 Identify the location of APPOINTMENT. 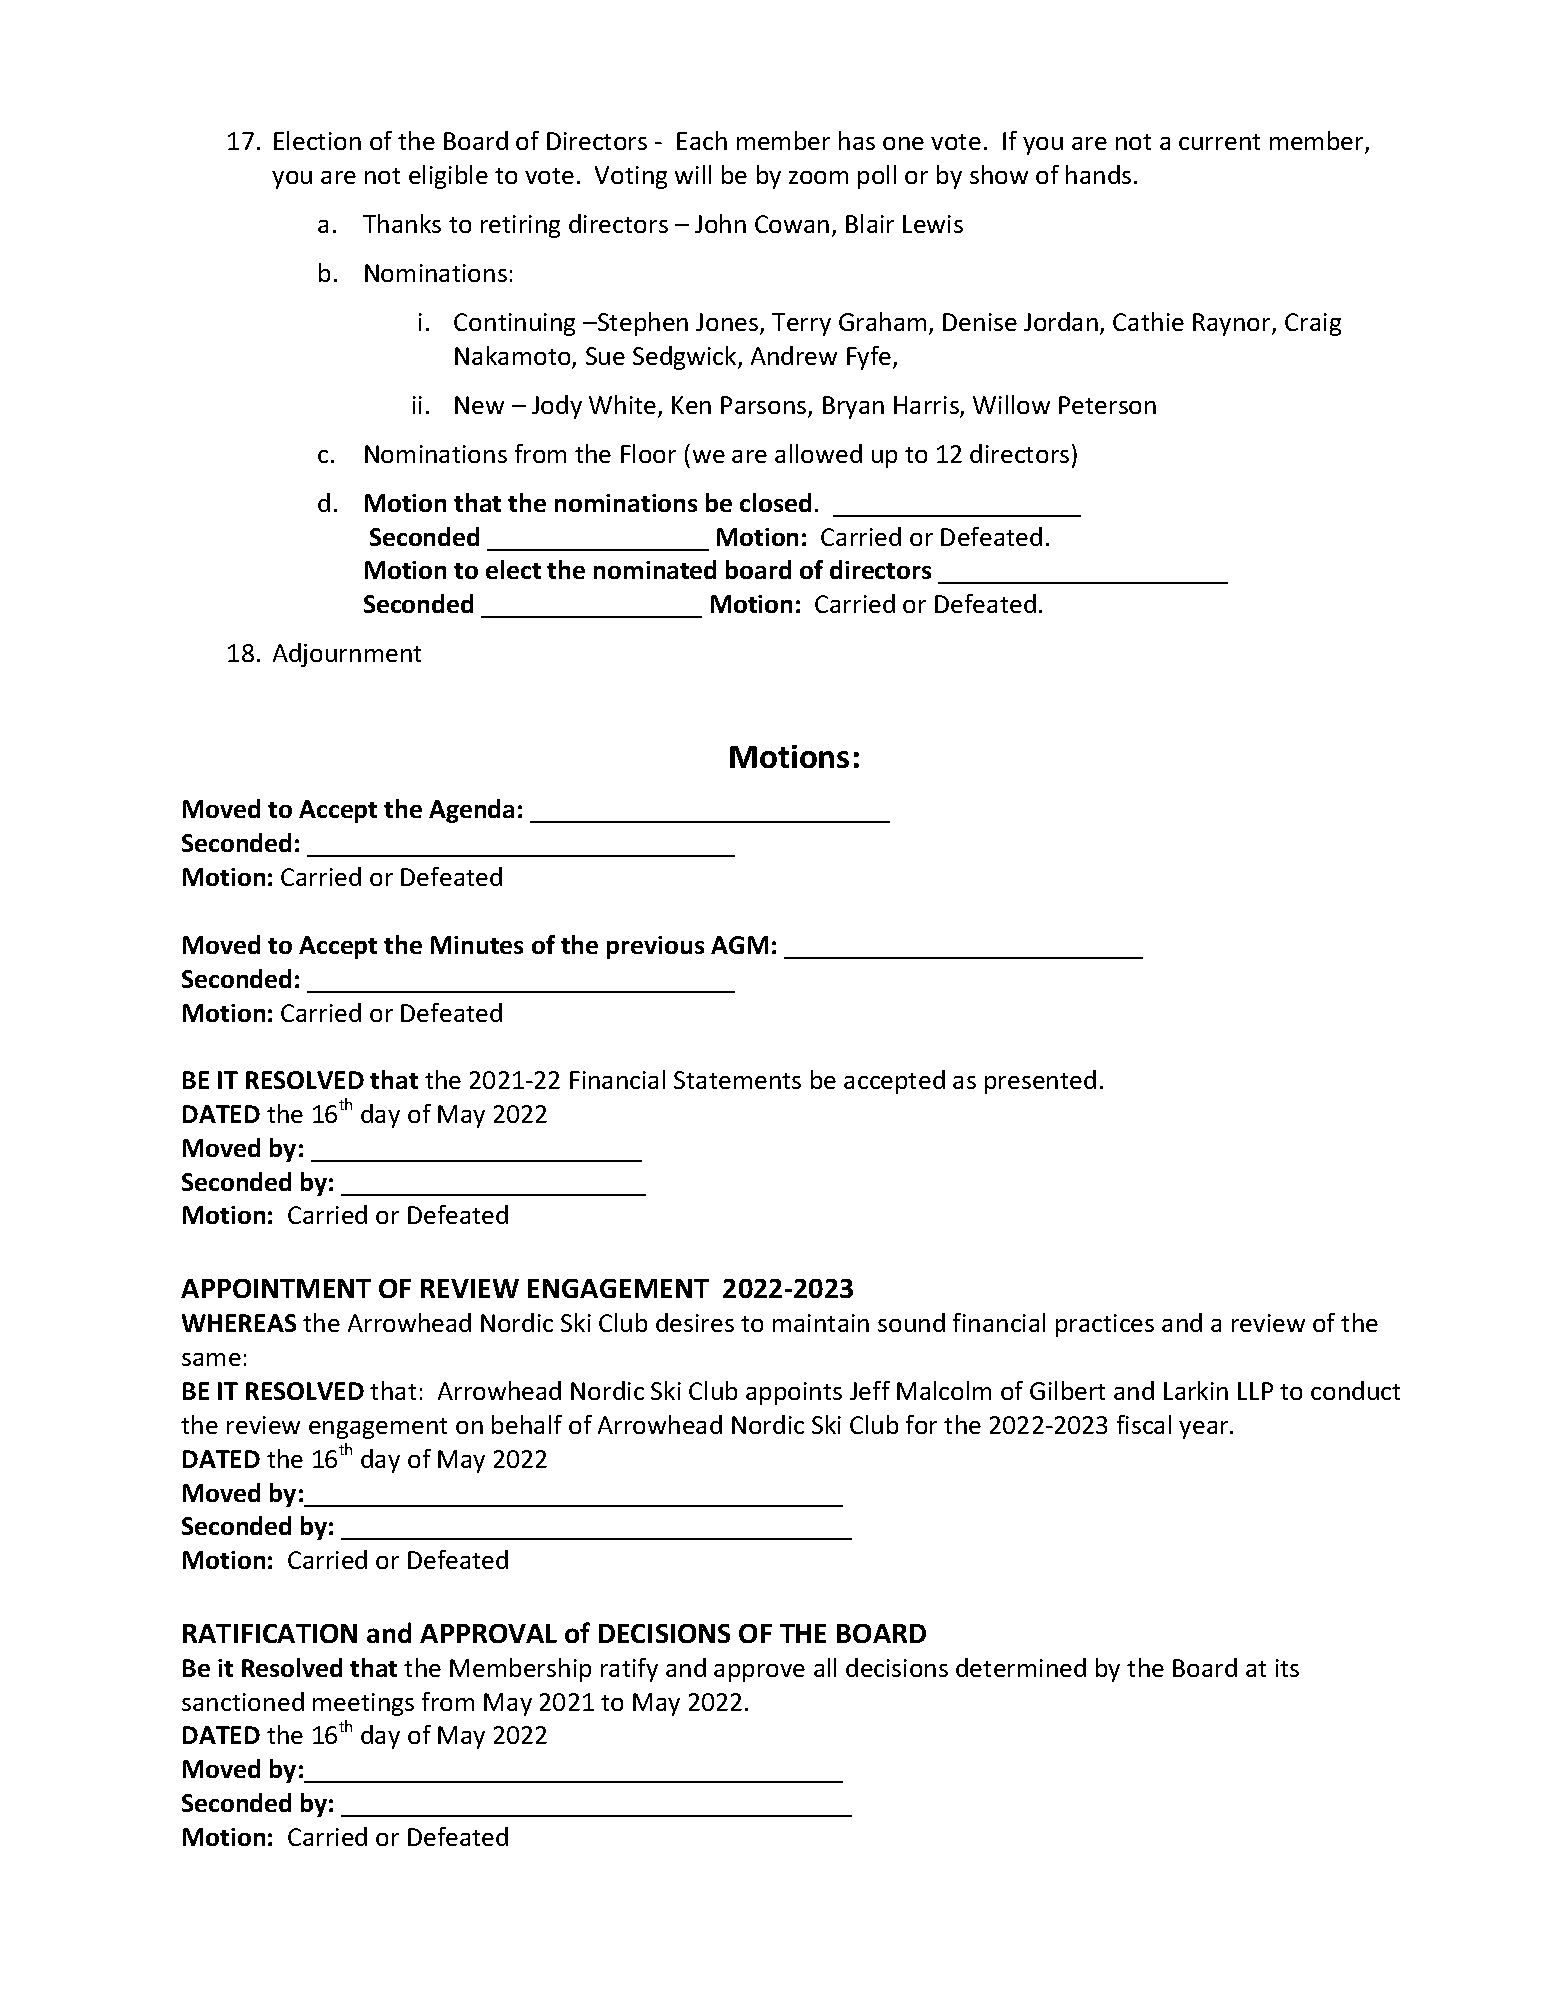
(276, 1288).
